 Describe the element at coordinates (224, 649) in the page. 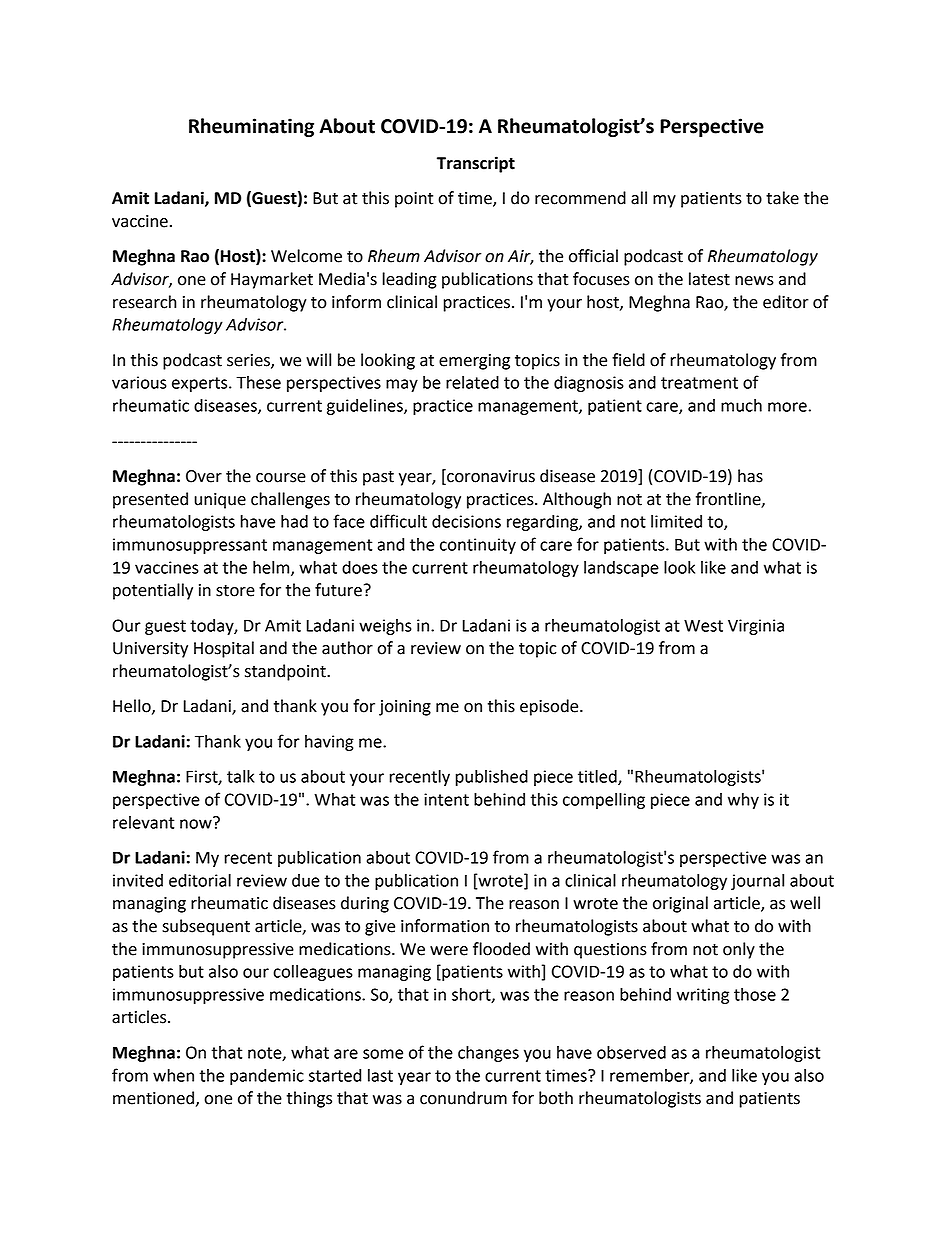

I see `Hospital` at that location.
